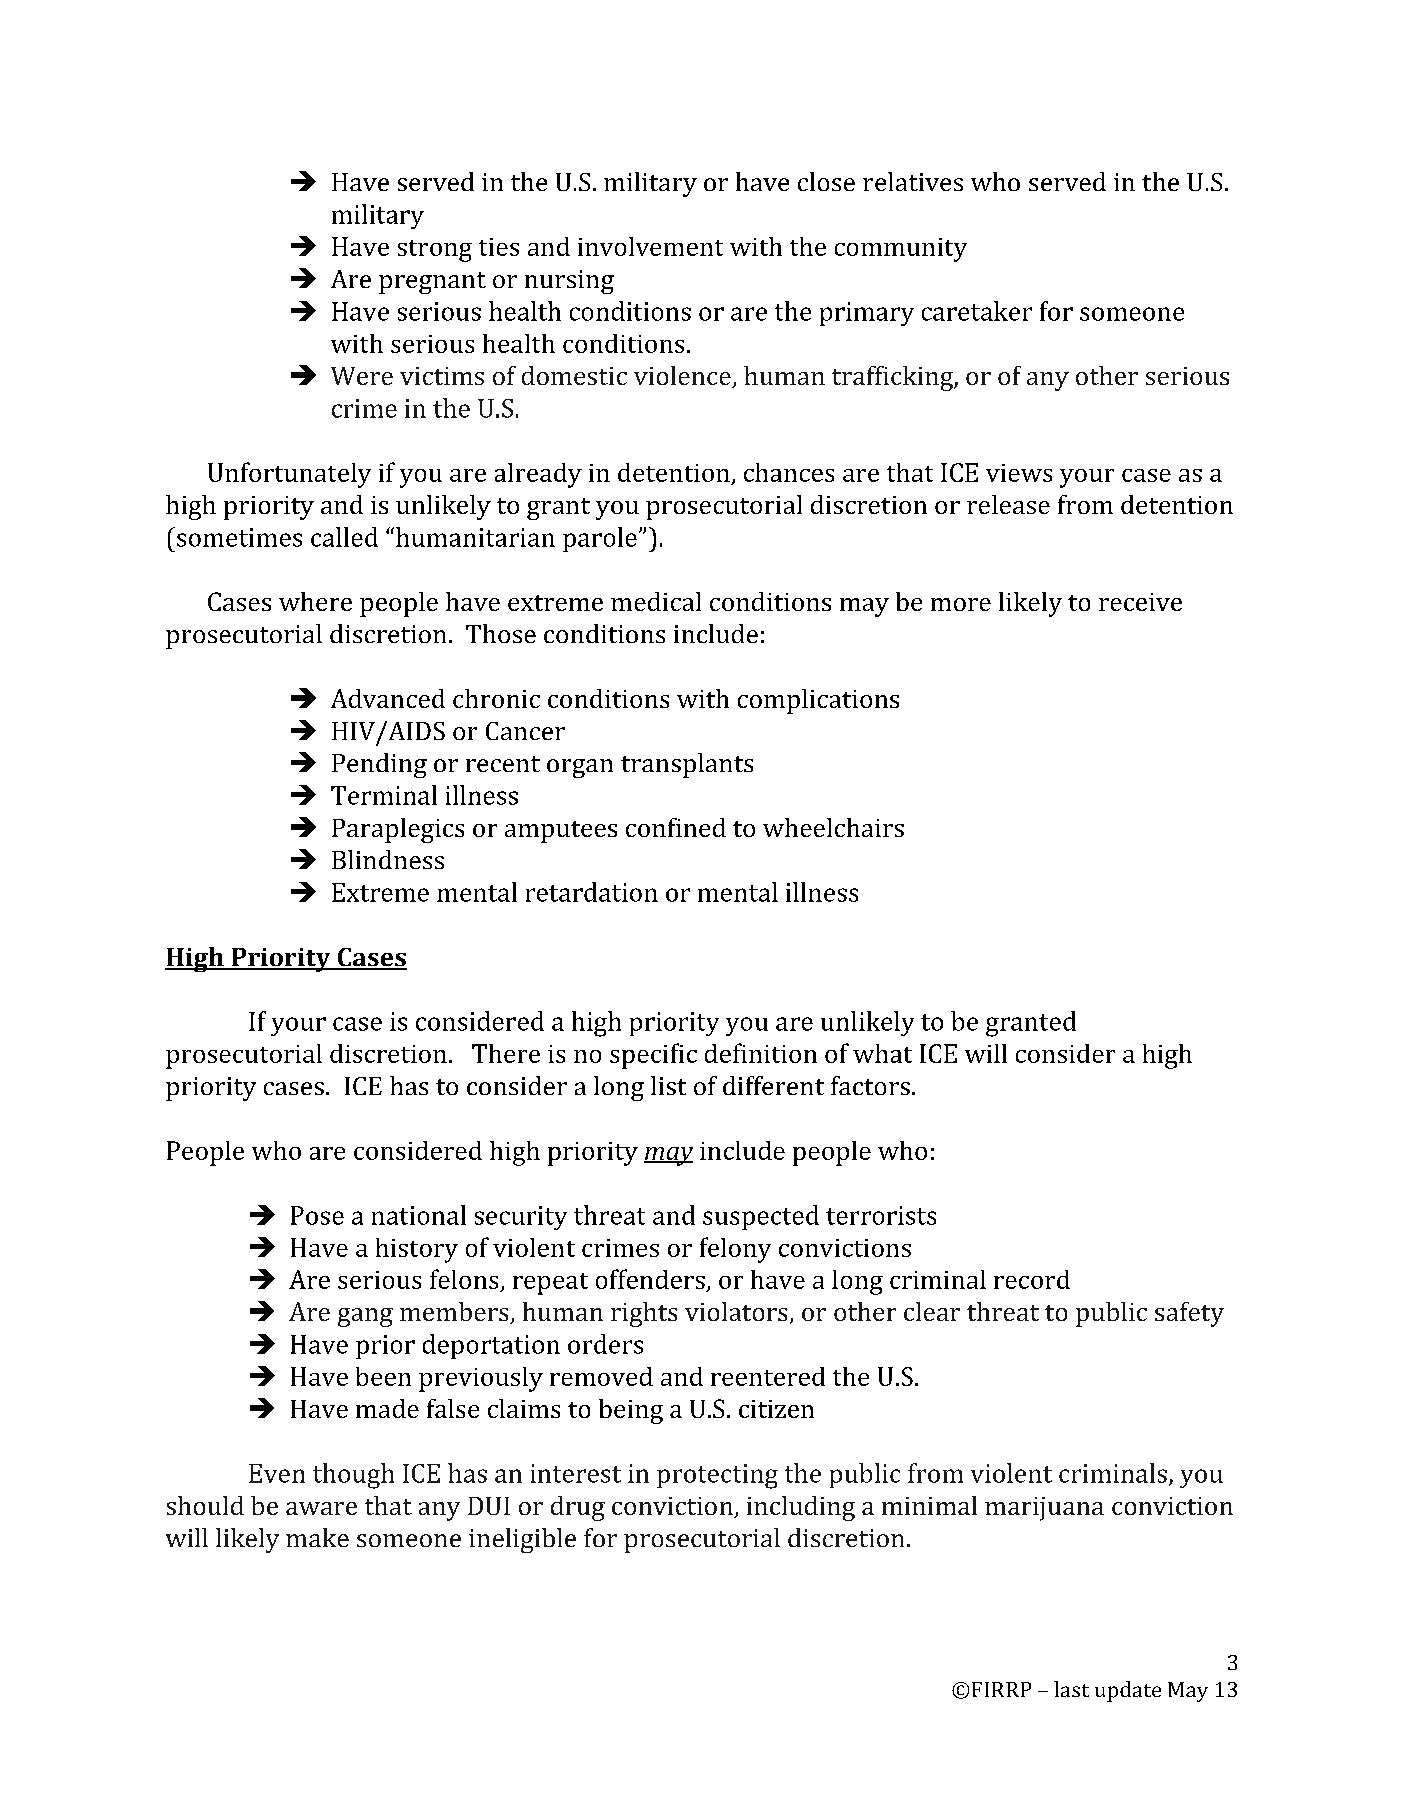 The height and width of the page is (1817, 1404). I want to click on make, so click(317, 1537).
